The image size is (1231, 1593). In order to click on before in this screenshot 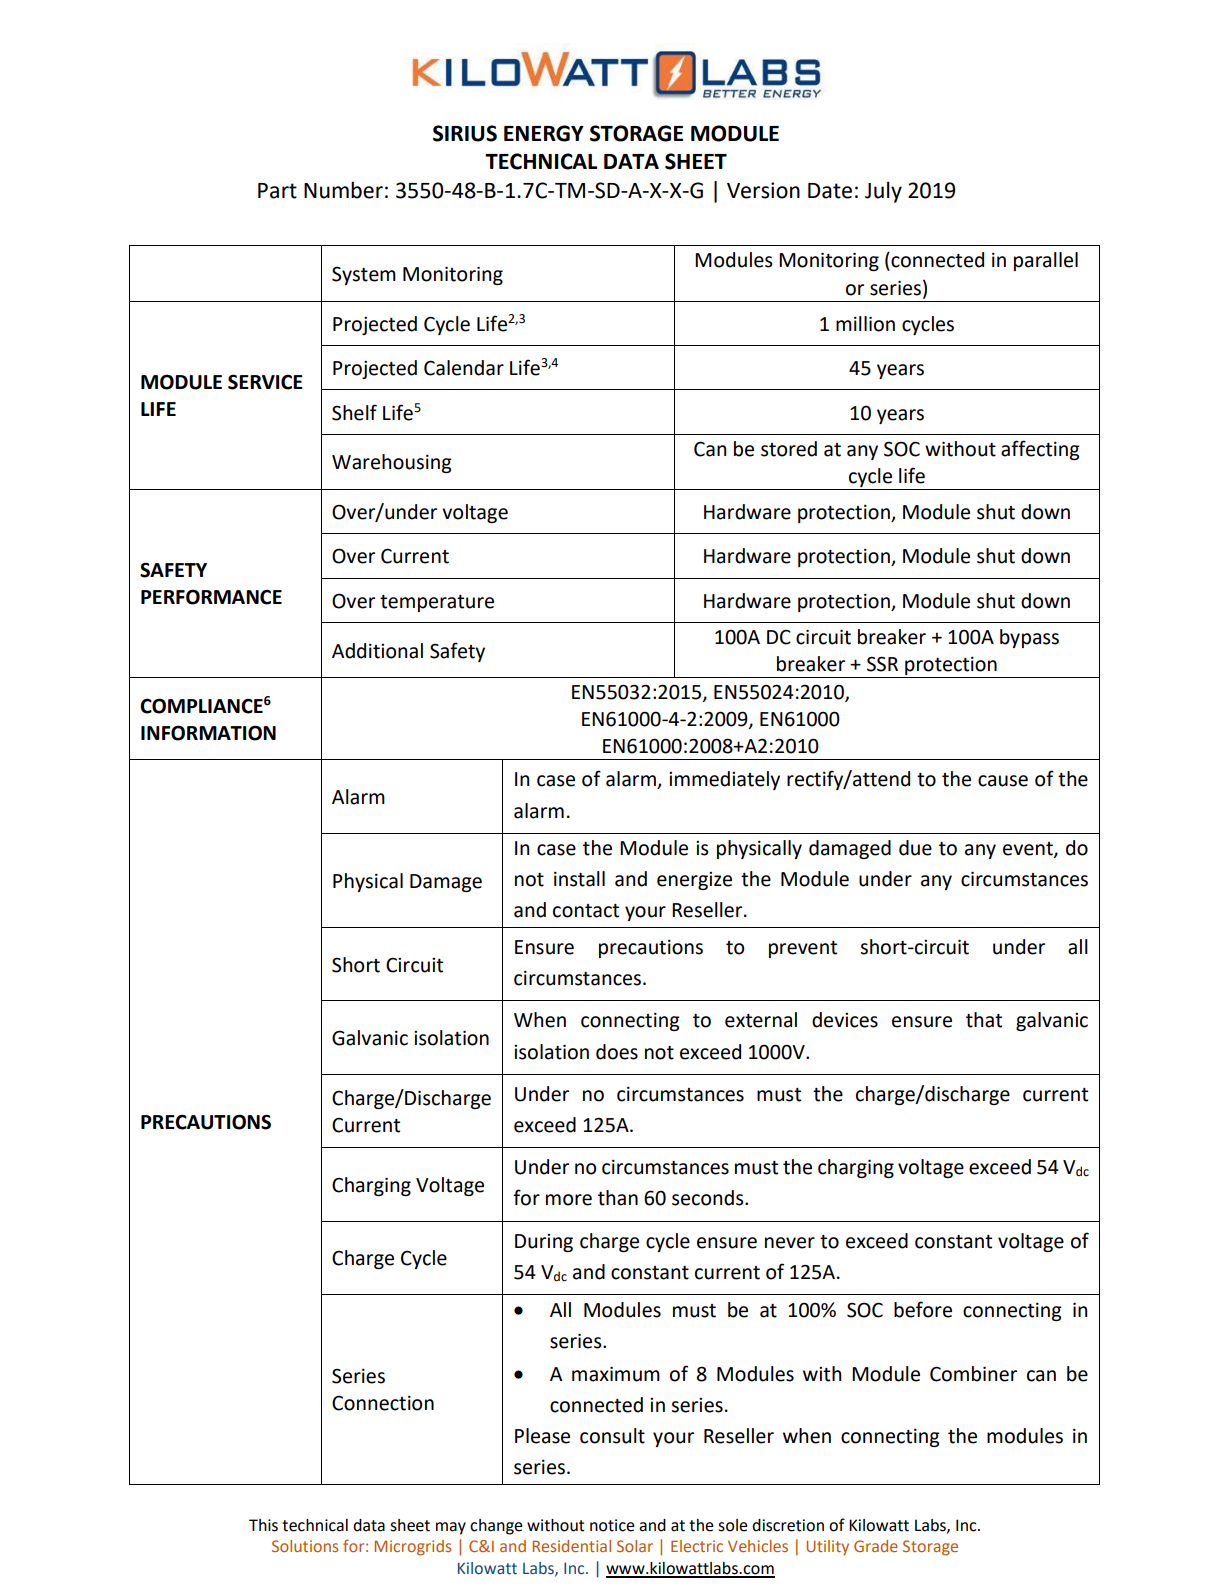, I will do `click(923, 1309)`.
